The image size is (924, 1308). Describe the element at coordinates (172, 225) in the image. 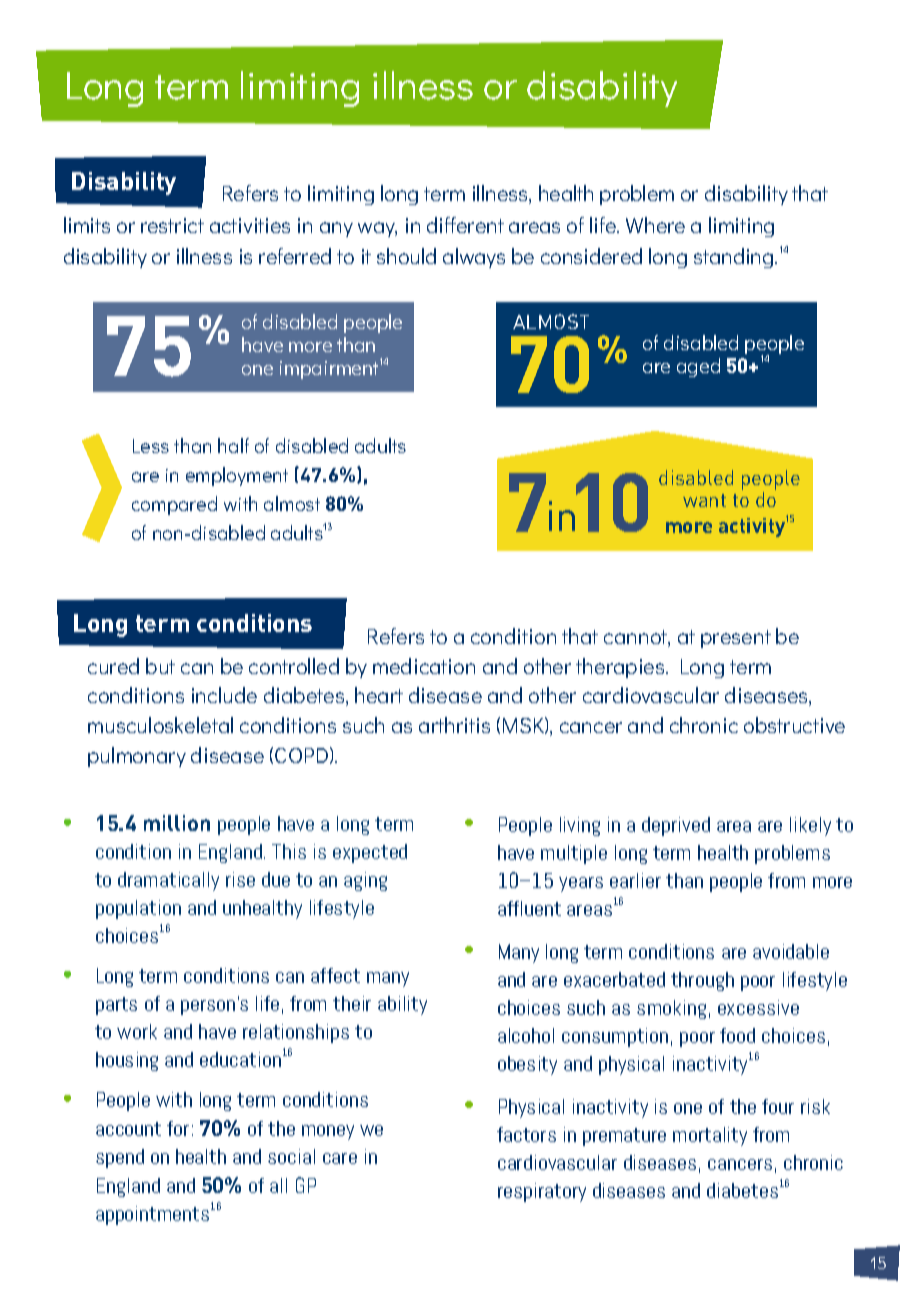

I see `restrict` at that location.
